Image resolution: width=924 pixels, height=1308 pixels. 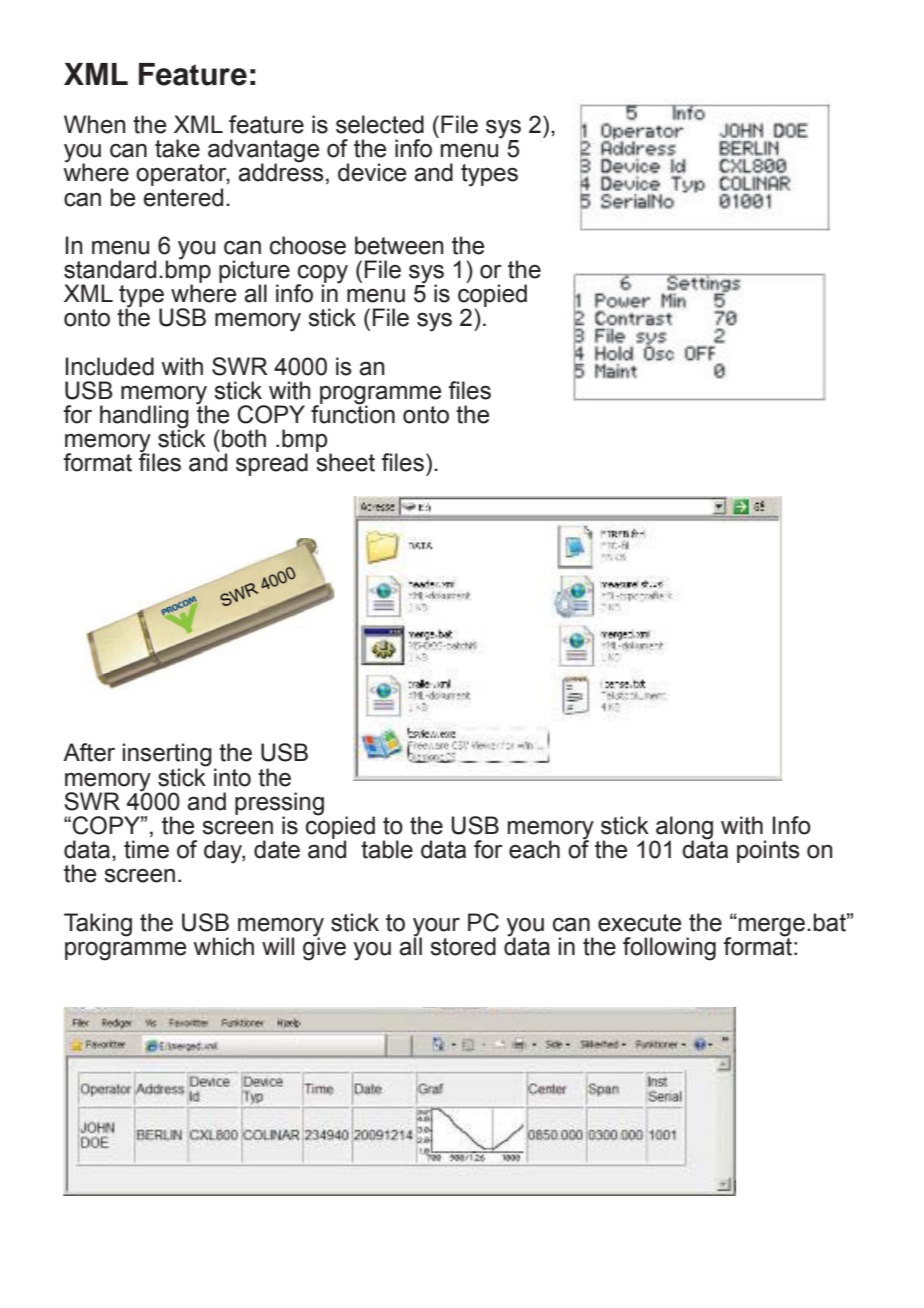 I want to click on inserting, so click(x=167, y=756).
